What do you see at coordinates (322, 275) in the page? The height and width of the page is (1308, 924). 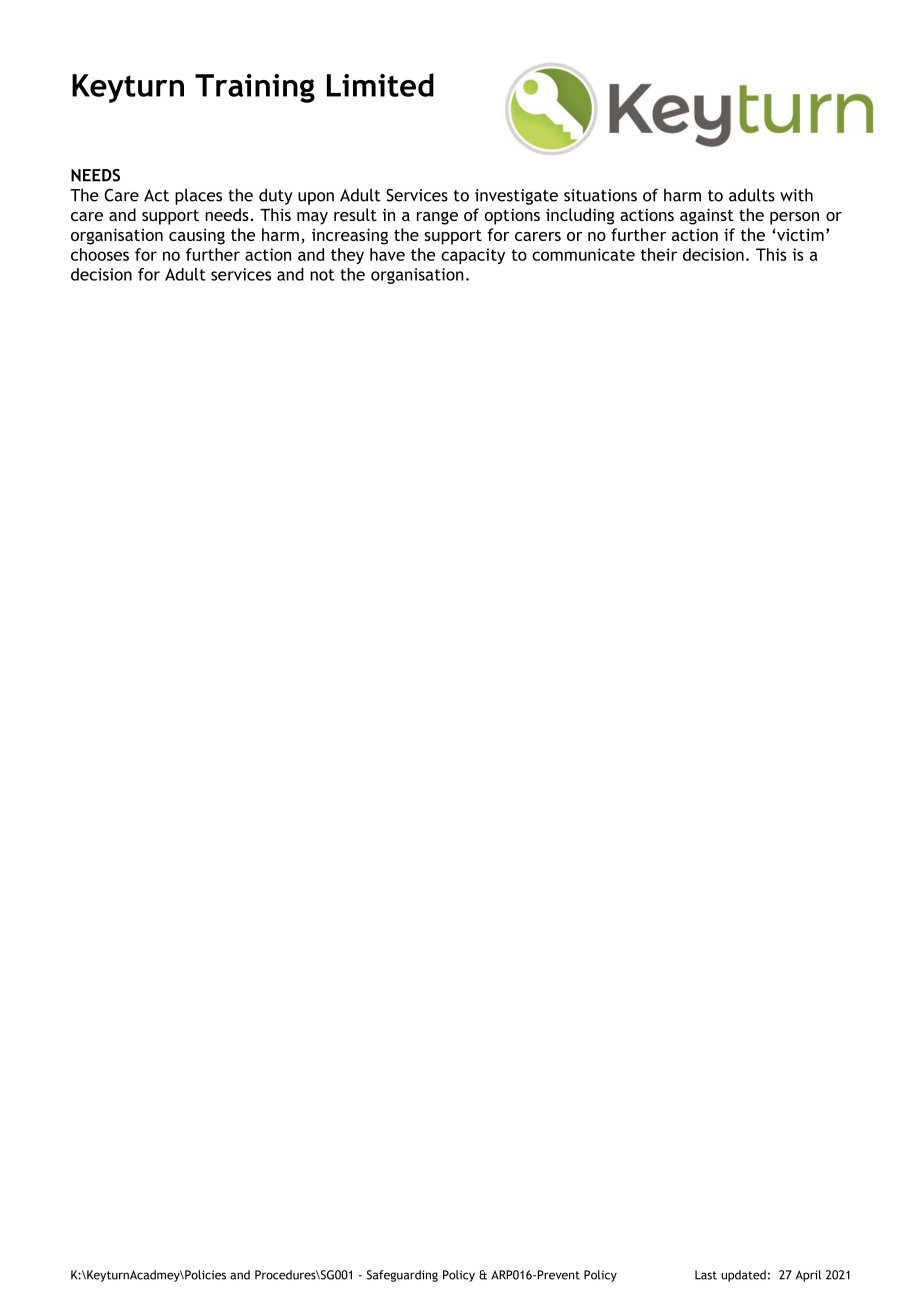 I see `not` at bounding box center [322, 275].
